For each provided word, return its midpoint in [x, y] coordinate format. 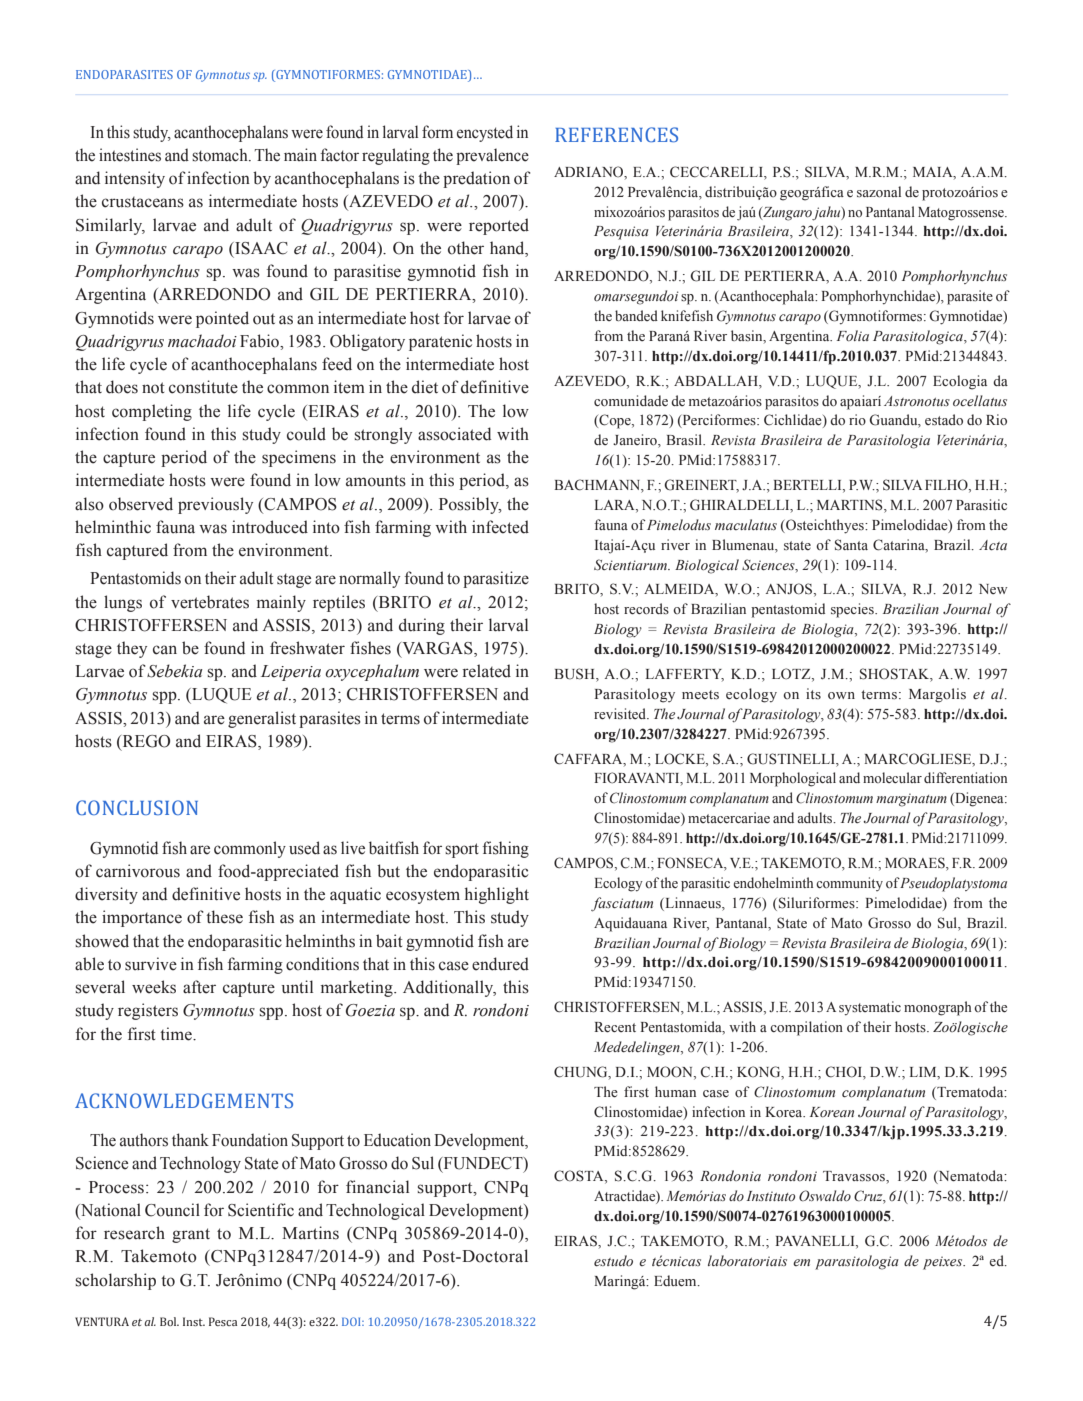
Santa [851, 545]
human [675, 1091]
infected [500, 527]
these [224, 917]
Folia [853, 335]
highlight [497, 895]
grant [191, 1235]
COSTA [580, 1177]
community [849, 884]
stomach [221, 155]
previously [215, 505]
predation [476, 179]
